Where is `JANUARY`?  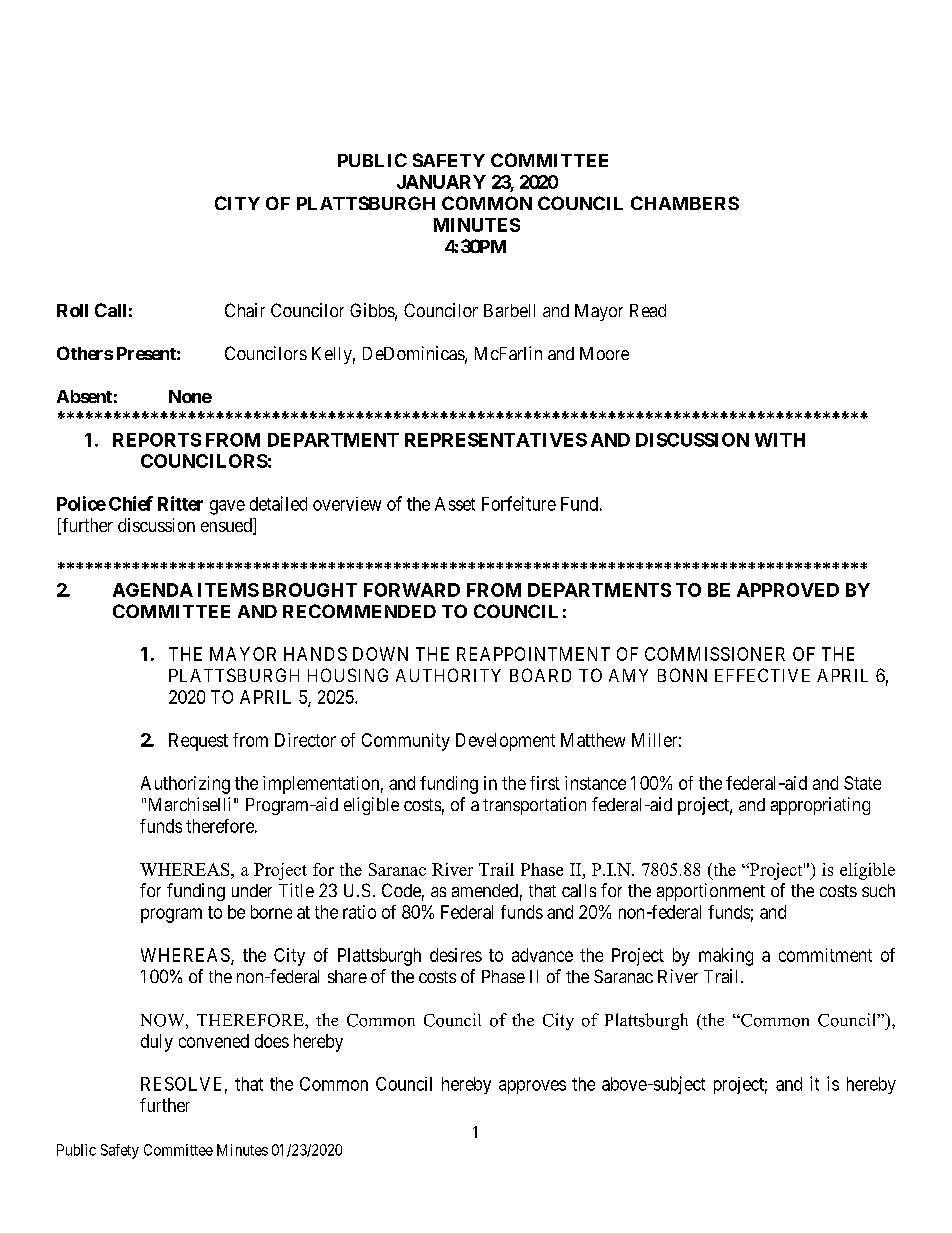
JANUARY is located at coordinates (441, 182).
